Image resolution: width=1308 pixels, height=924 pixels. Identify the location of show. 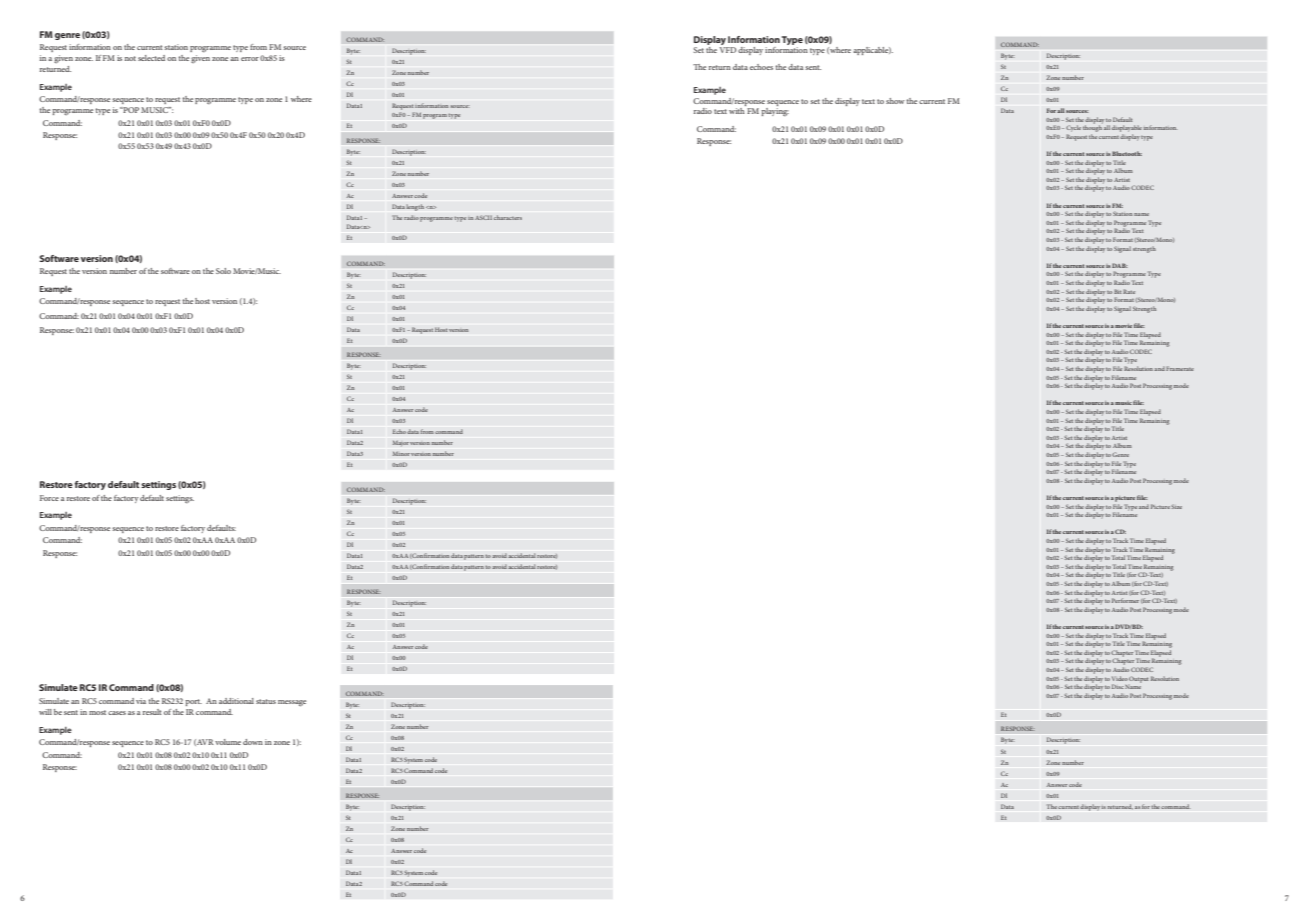
(895, 101).
